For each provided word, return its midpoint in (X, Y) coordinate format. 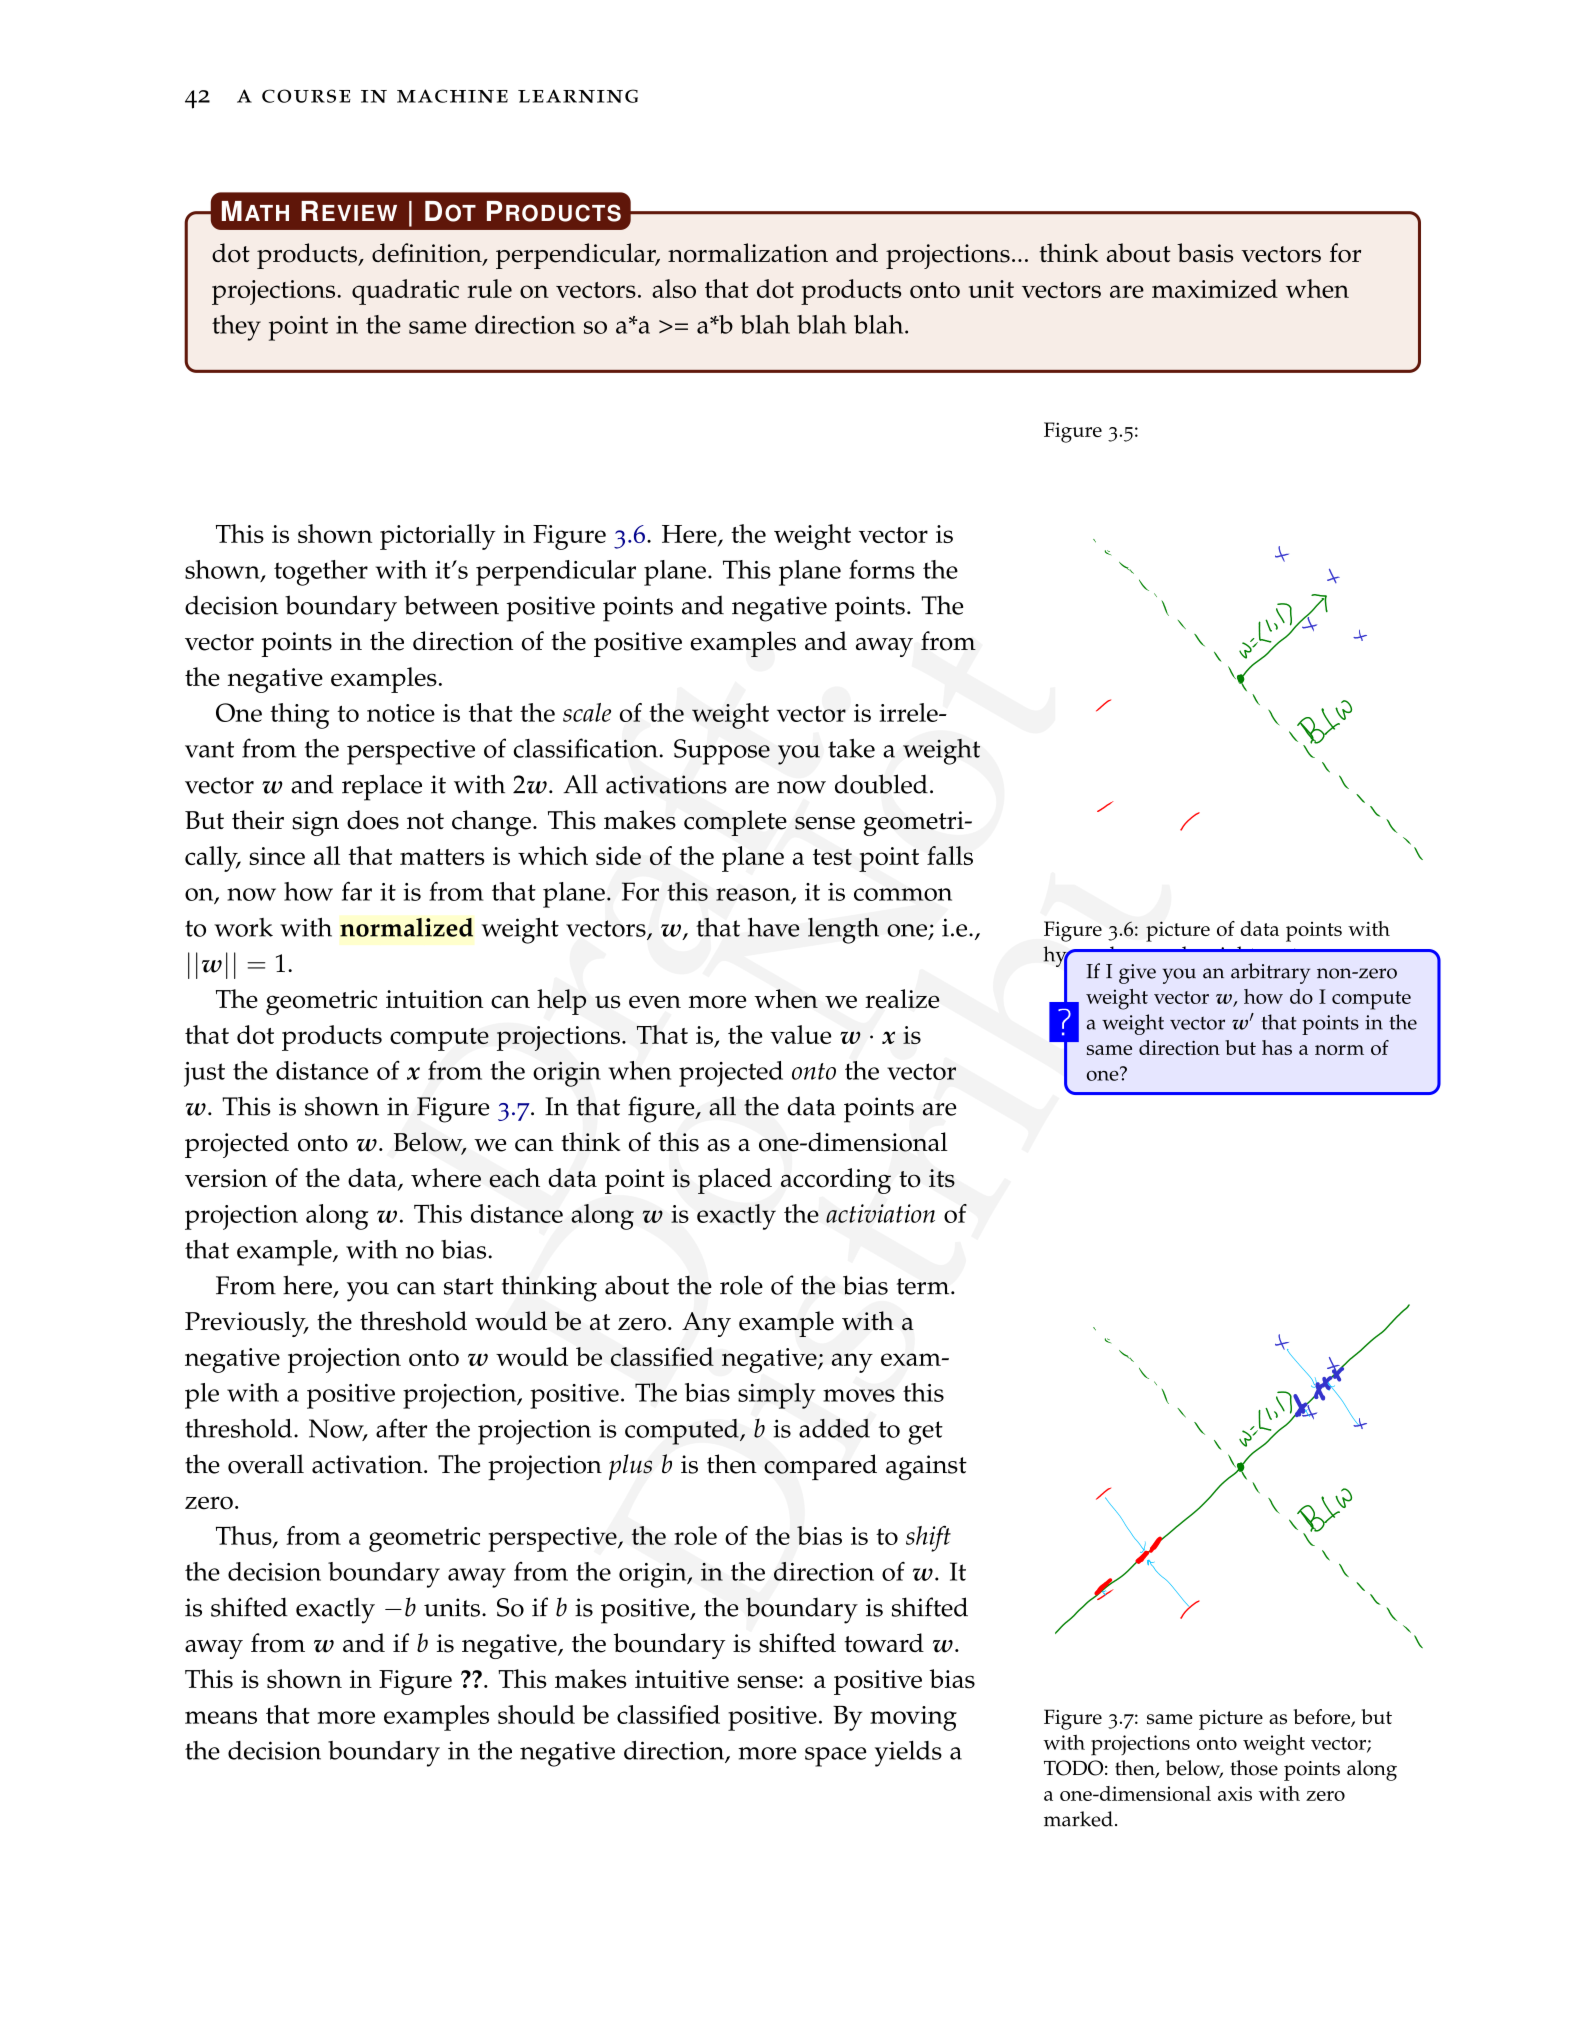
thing (299, 716)
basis (1205, 253)
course (306, 96)
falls (950, 855)
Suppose (722, 752)
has (1277, 1047)
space (835, 1757)
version (226, 1178)
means (221, 1717)
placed (735, 1181)
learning (578, 96)
